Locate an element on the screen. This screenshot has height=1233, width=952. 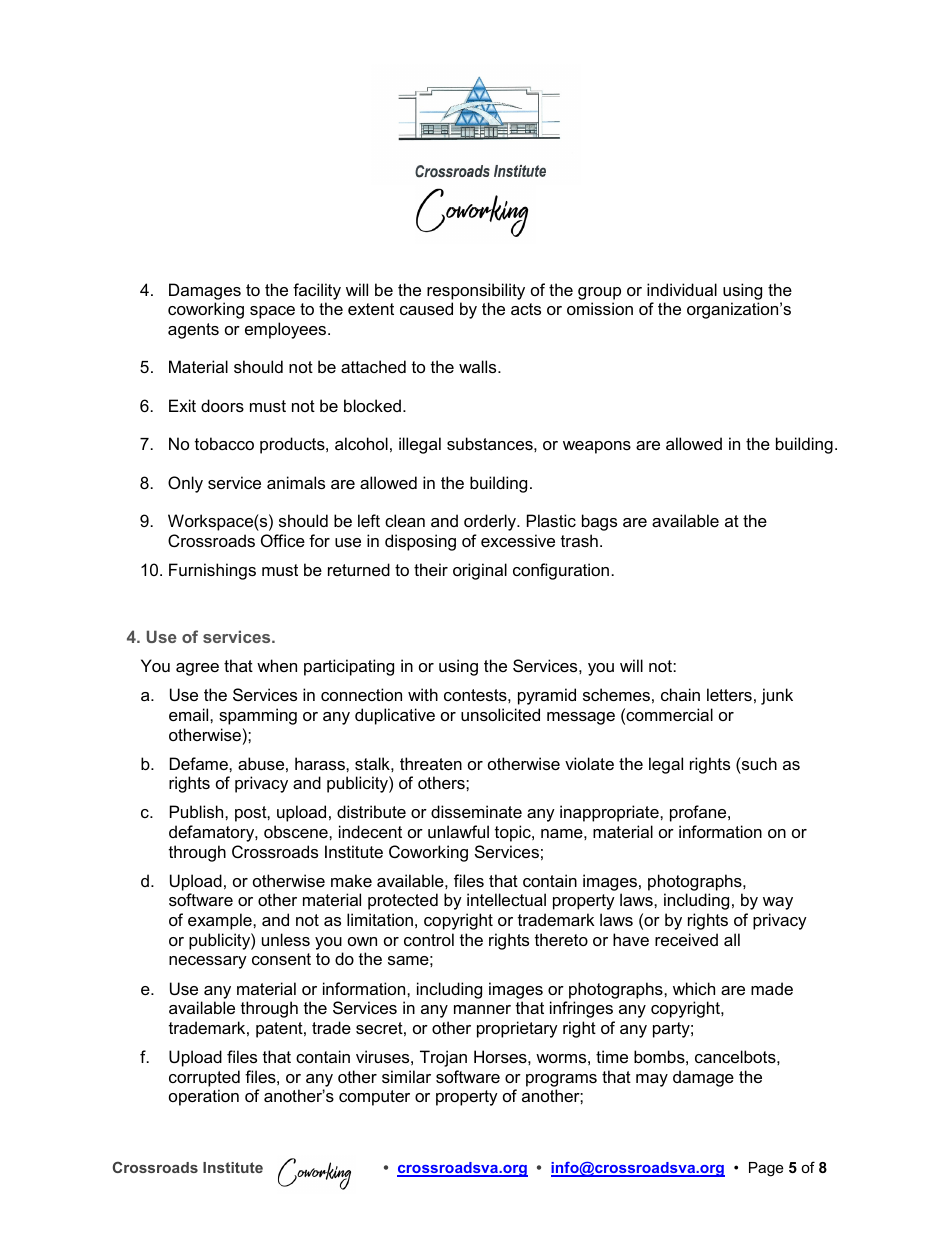
unless is located at coordinates (286, 939).
